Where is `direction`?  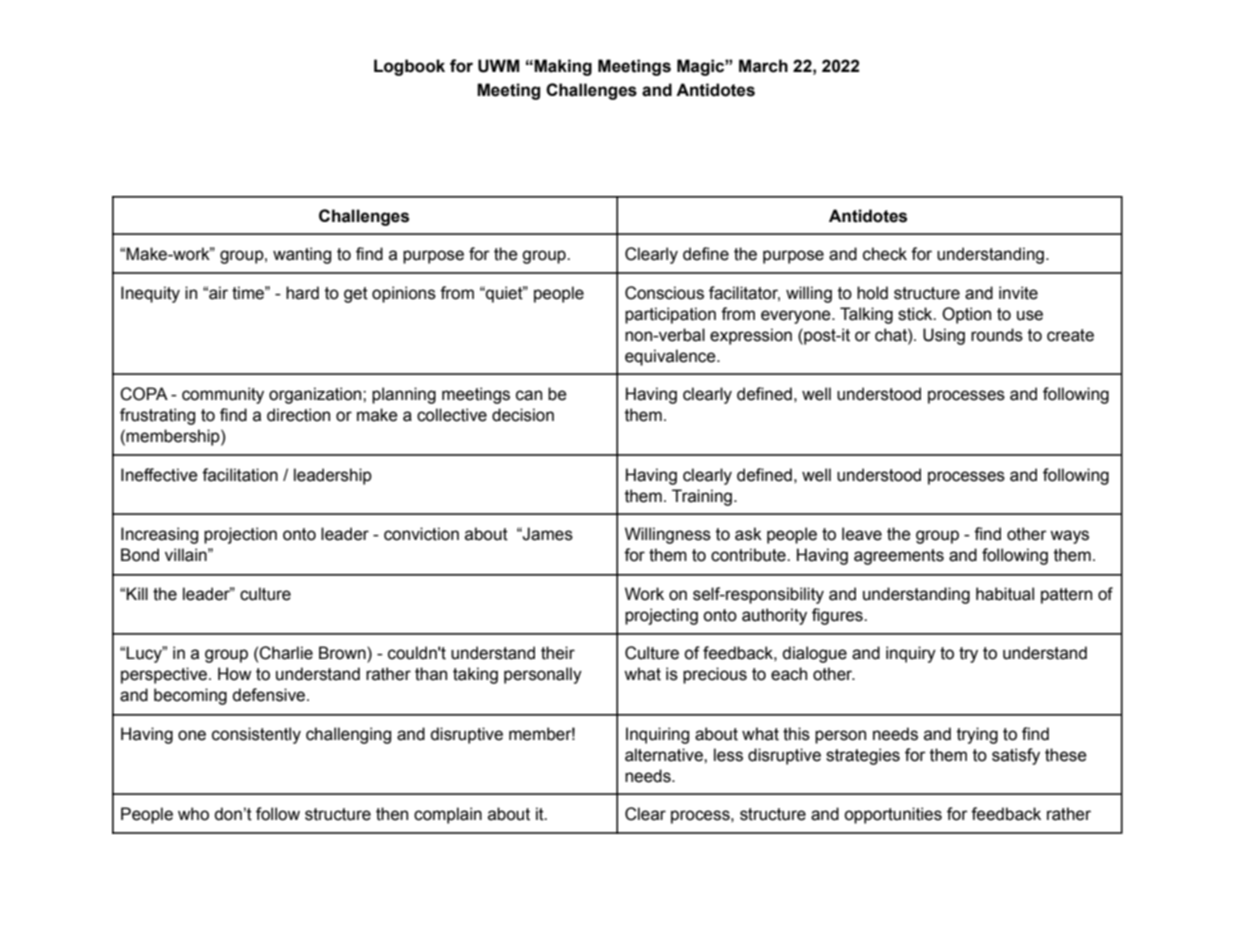
direction is located at coordinates (298, 415).
